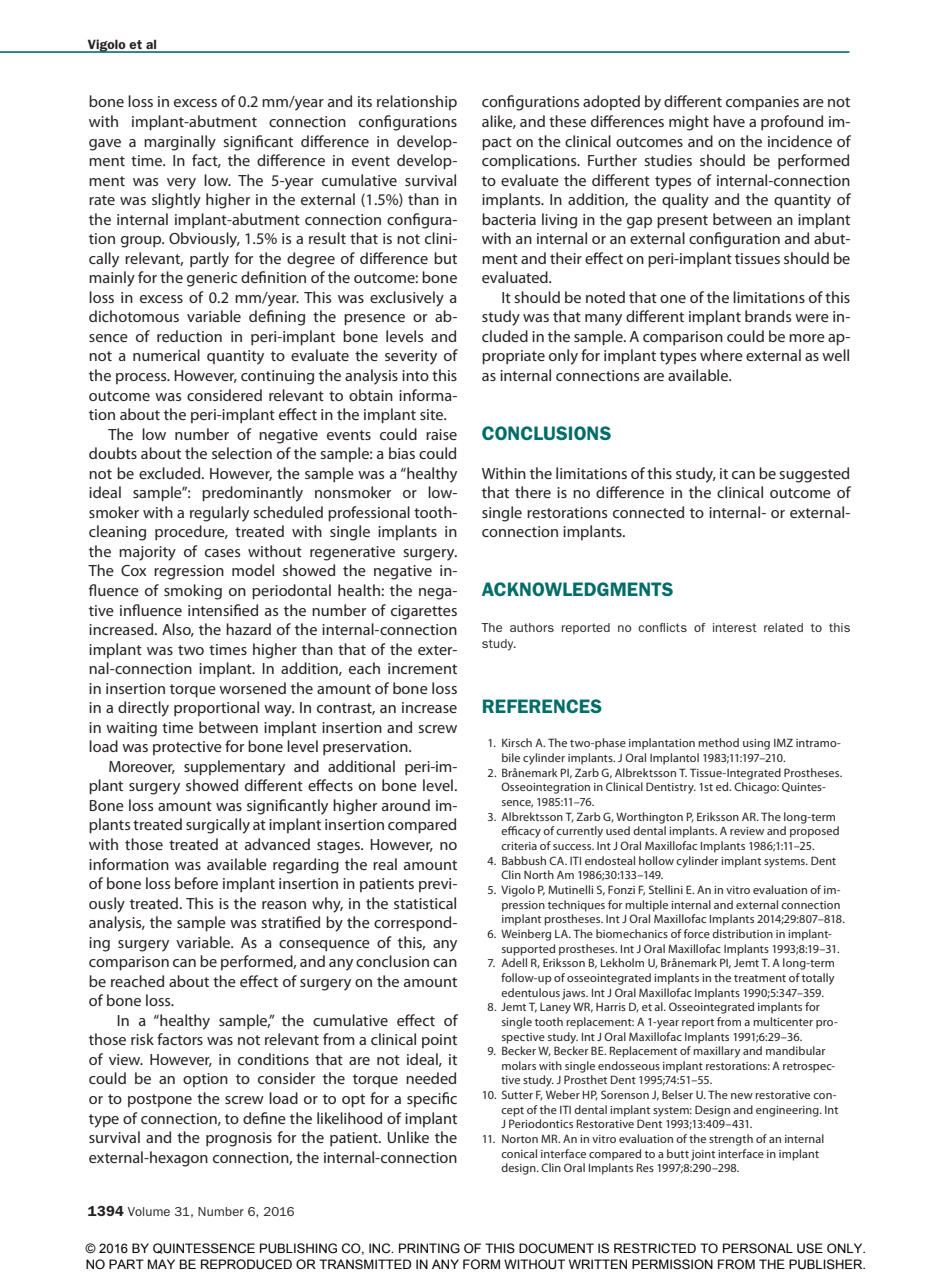  What do you see at coordinates (143, 709) in the screenshot?
I see `directly` at bounding box center [143, 709].
